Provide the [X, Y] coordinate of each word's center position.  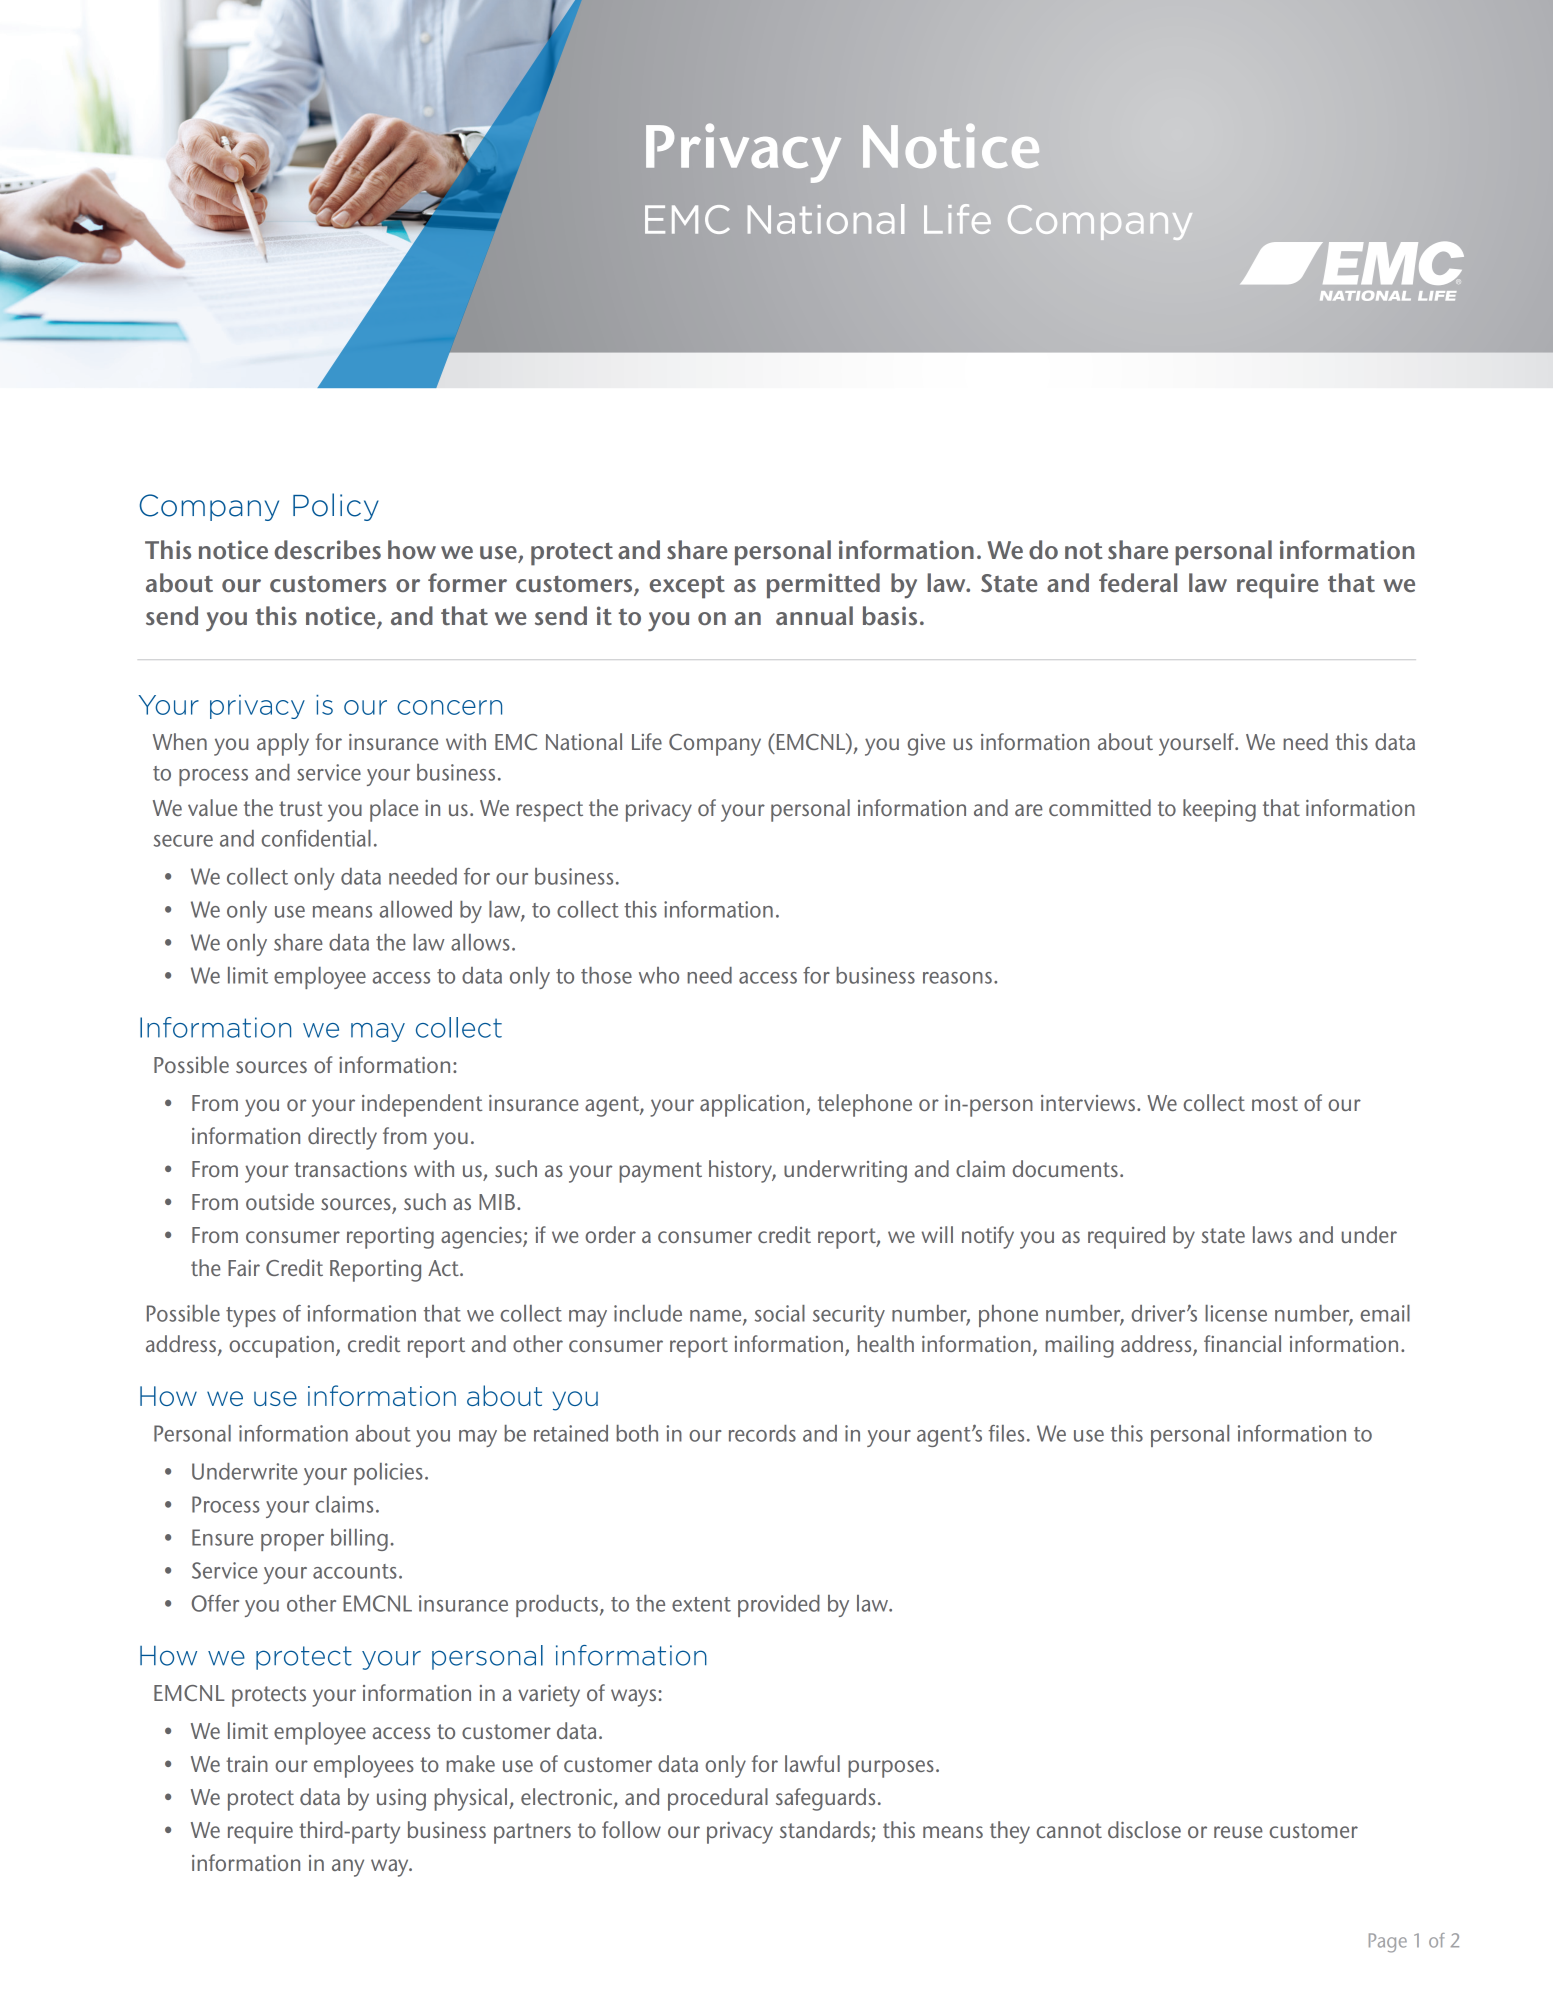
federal [1138, 582]
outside [280, 1201]
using [401, 1800]
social [780, 1313]
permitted [823, 586]
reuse [1238, 1832]
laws [1272, 1234]
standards [826, 1831]
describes [327, 549]
